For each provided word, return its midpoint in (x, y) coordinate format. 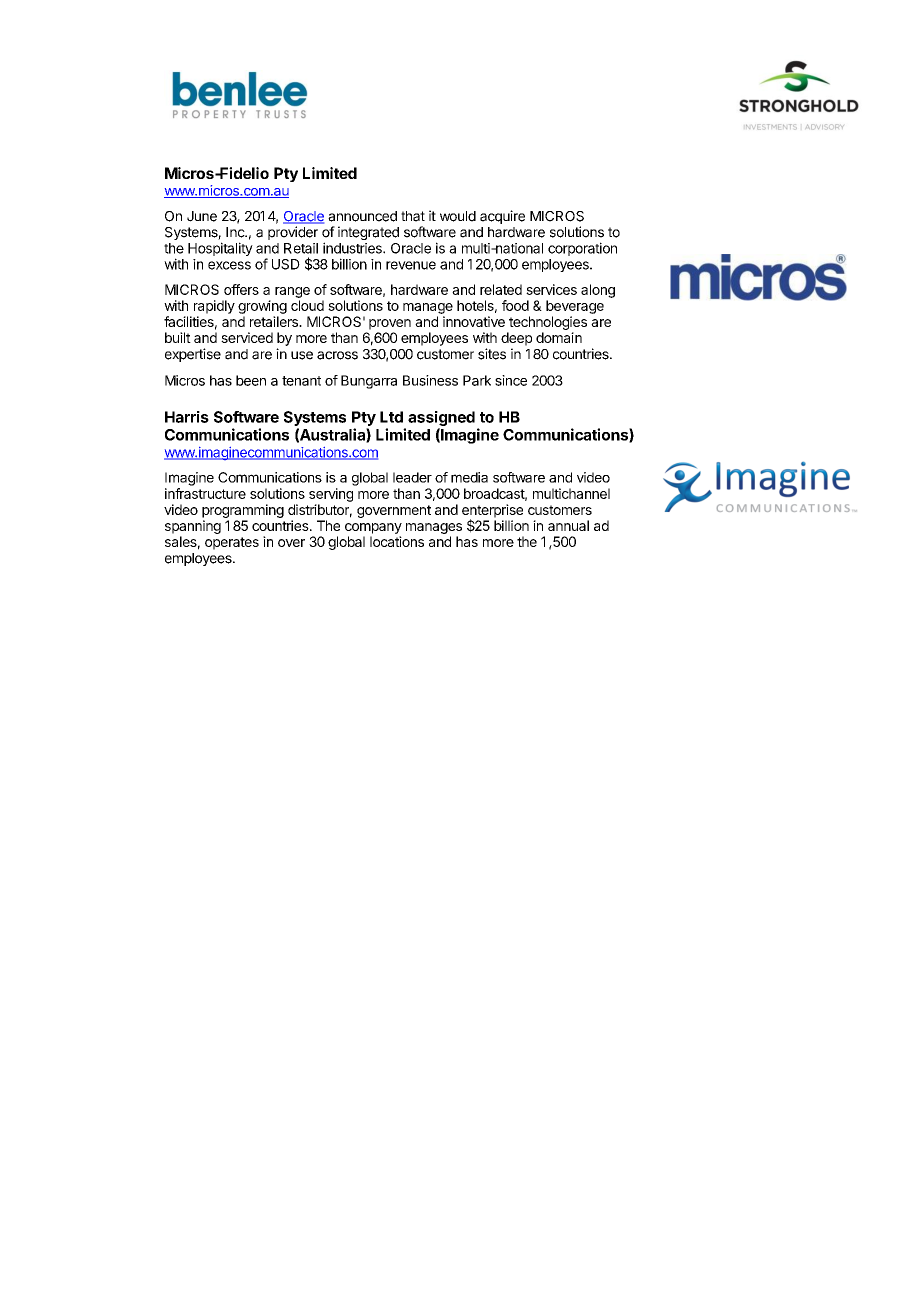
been (251, 380)
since (511, 380)
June (202, 216)
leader (412, 477)
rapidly (214, 307)
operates (232, 543)
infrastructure (205, 493)
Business (430, 380)
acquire (502, 217)
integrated (368, 233)
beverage (575, 307)
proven (390, 324)
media (469, 477)
